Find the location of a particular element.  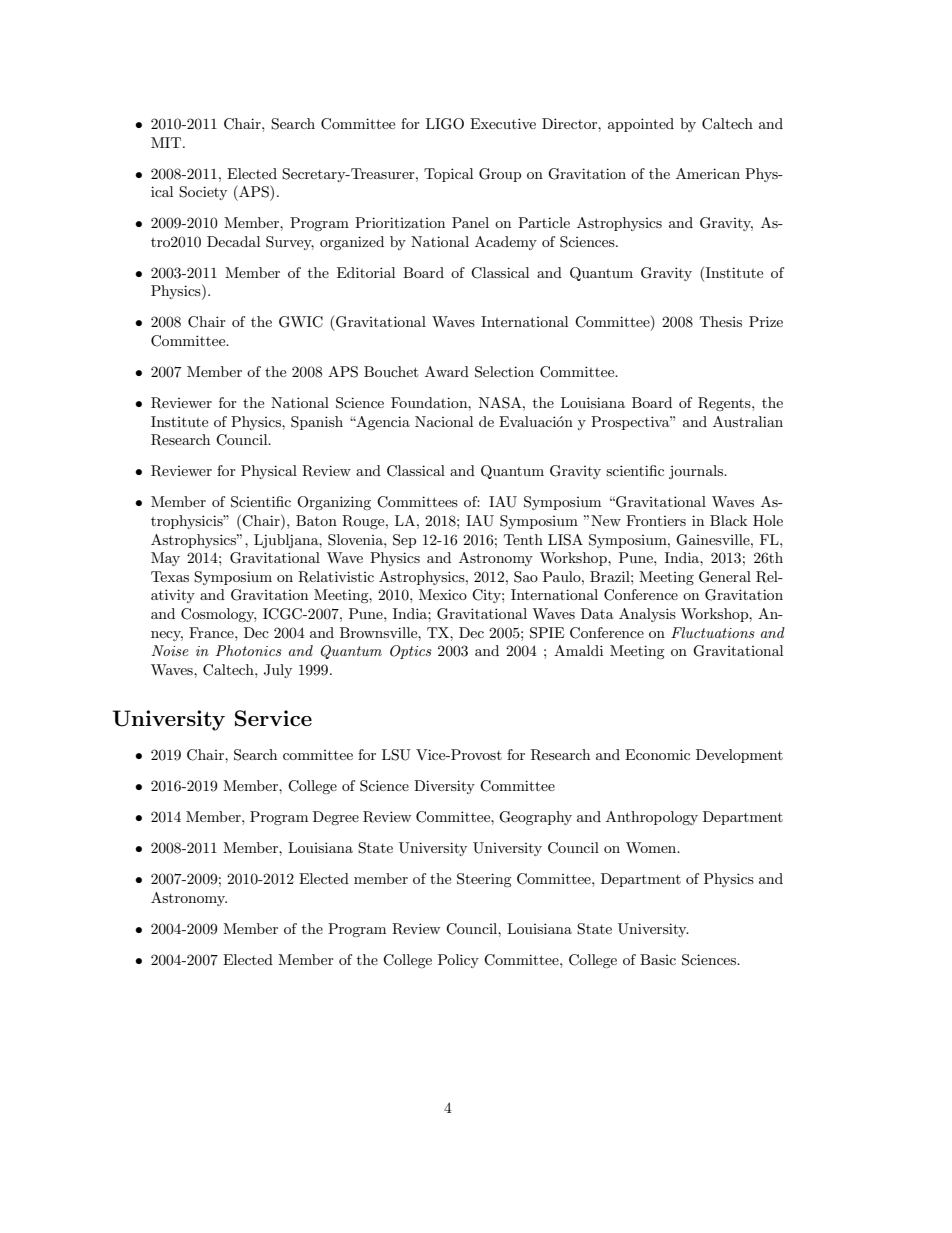

Fluctuations is located at coordinates (713, 632).
